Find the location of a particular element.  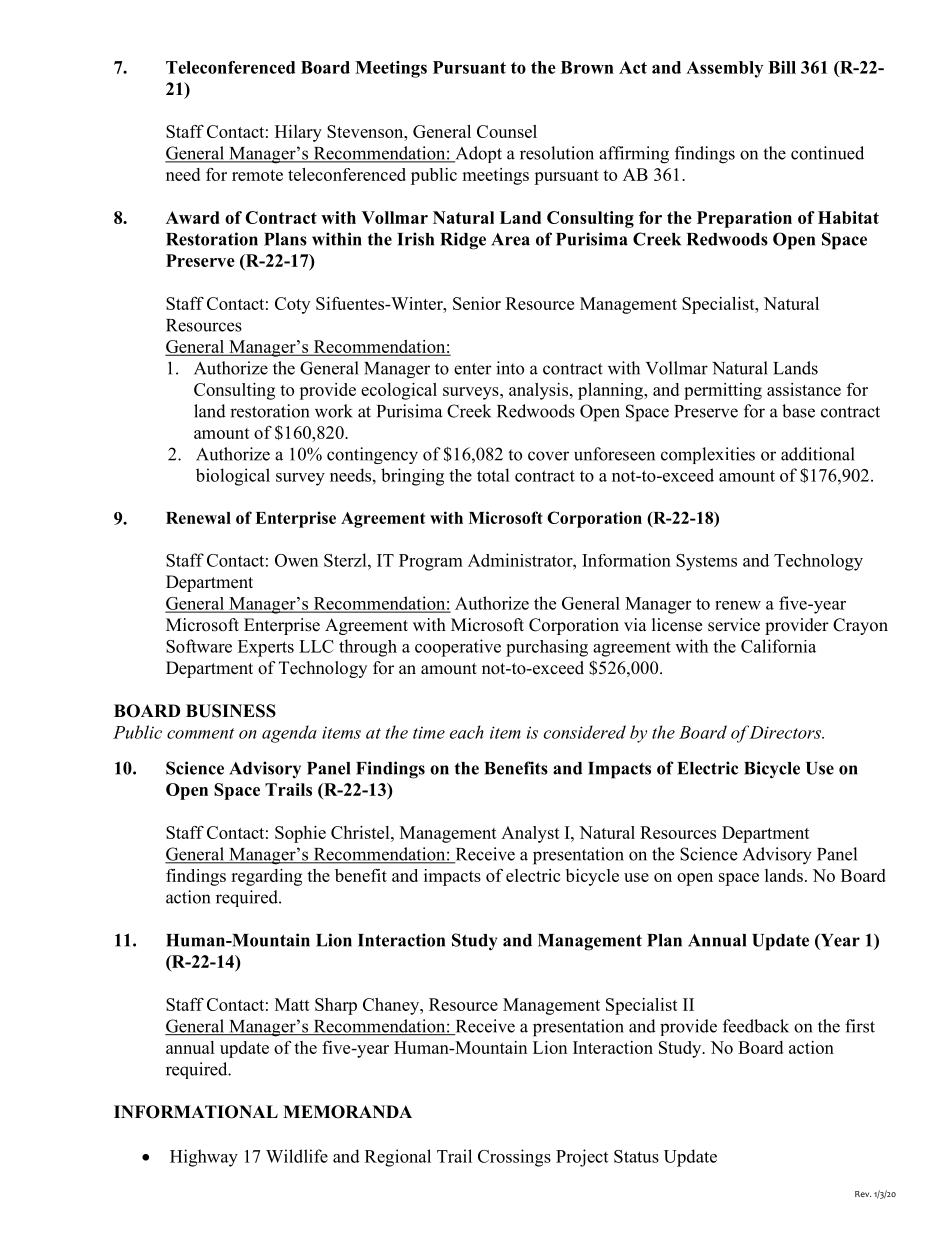

purchasing is located at coordinates (547, 648).
